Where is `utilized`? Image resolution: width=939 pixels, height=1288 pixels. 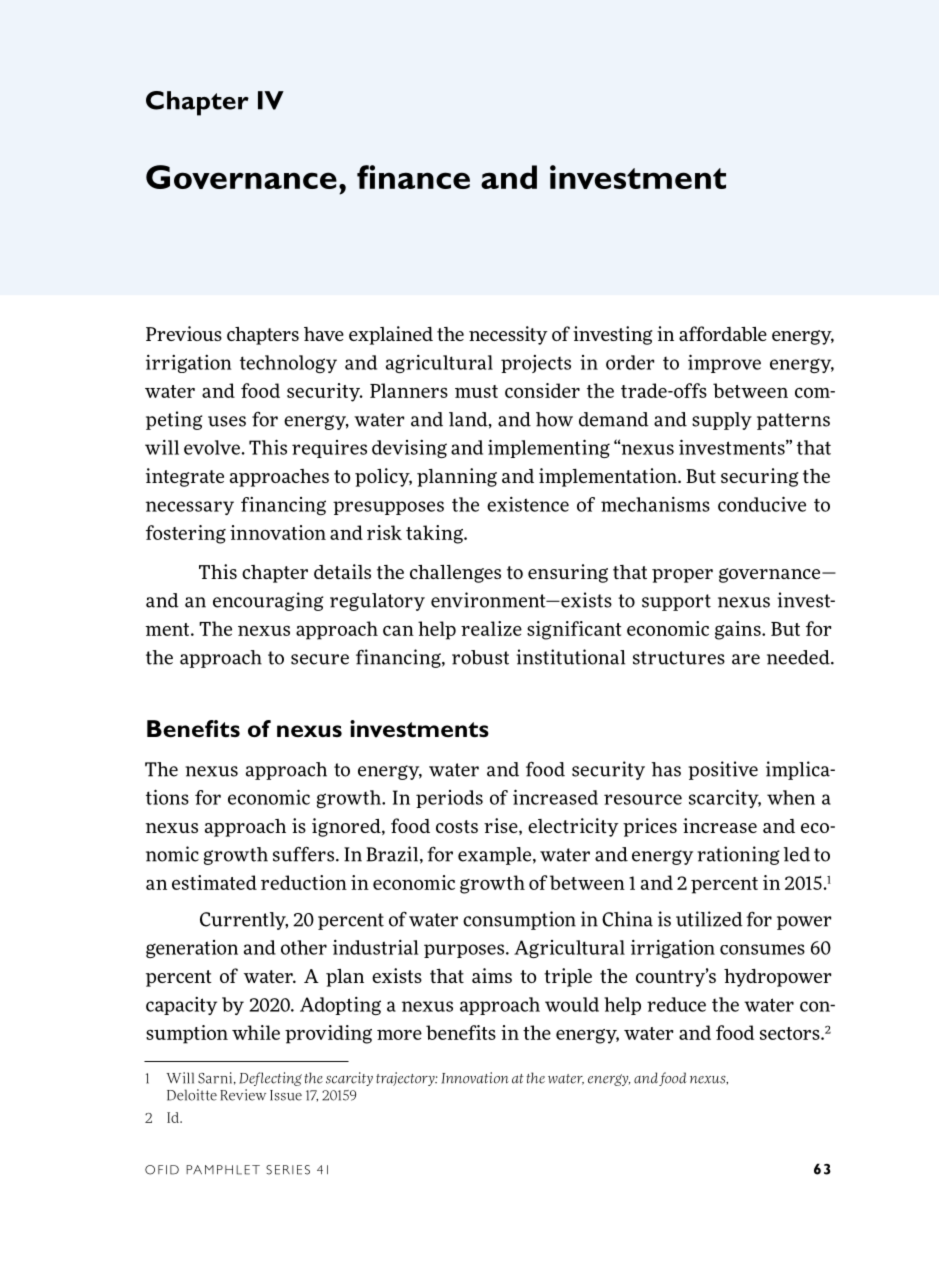
utilized is located at coordinates (709, 919).
